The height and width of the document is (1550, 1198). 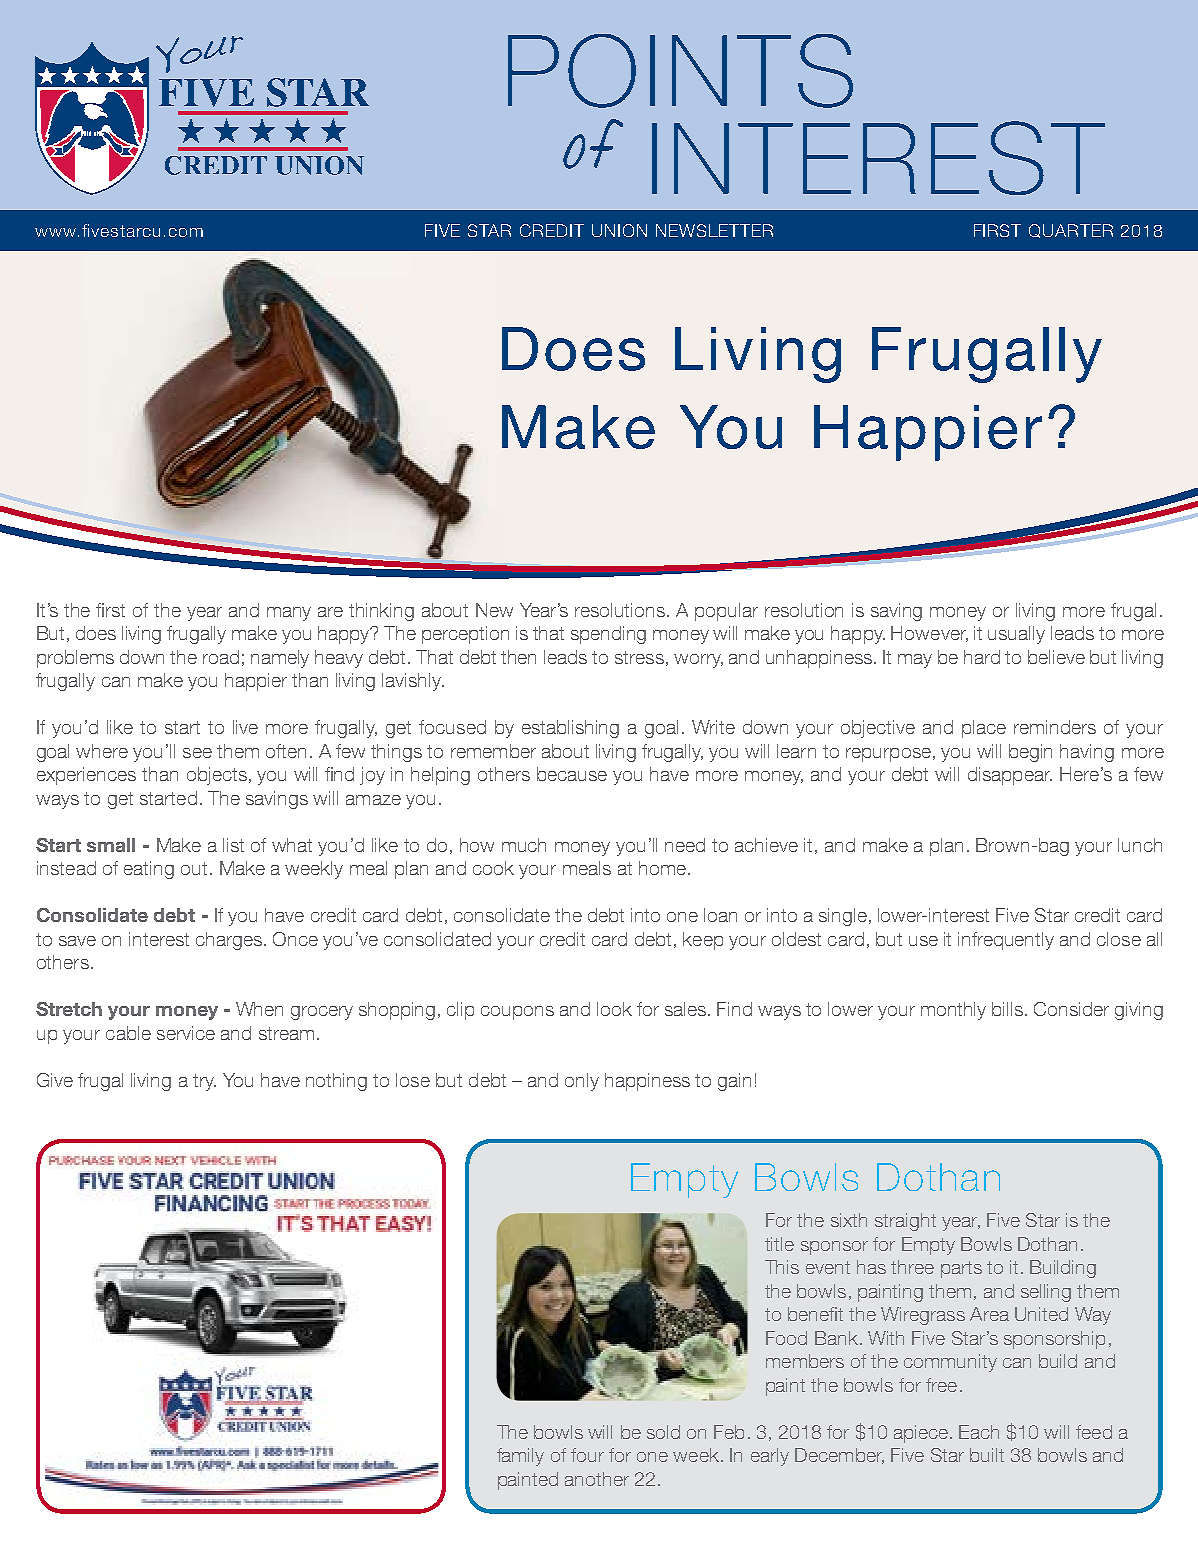 What do you see at coordinates (619, 230) in the document?
I see `UNION` at bounding box center [619, 230].
